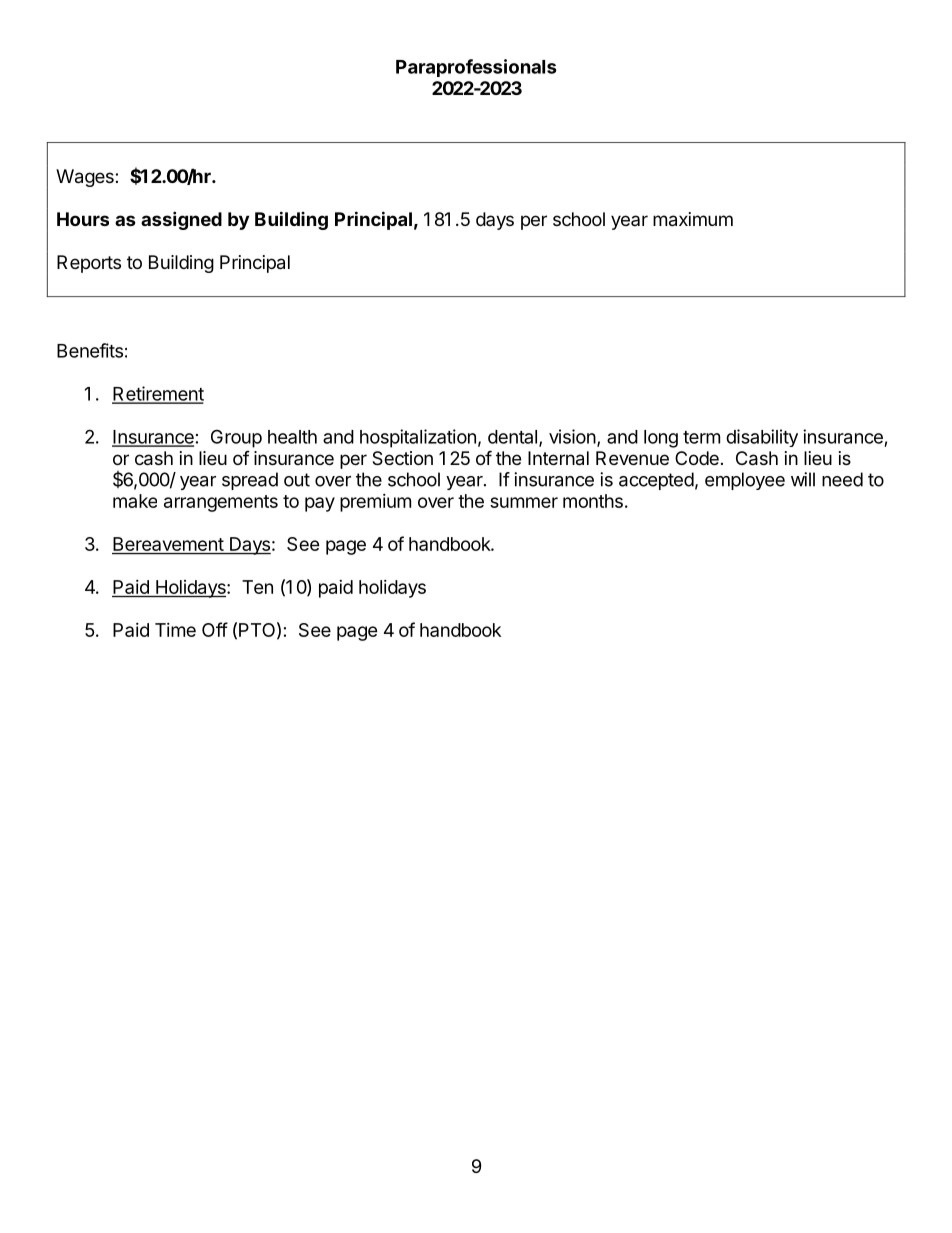 This screenshot has height=1233, width=952. I want to click on assigned, so click(181, 220).
